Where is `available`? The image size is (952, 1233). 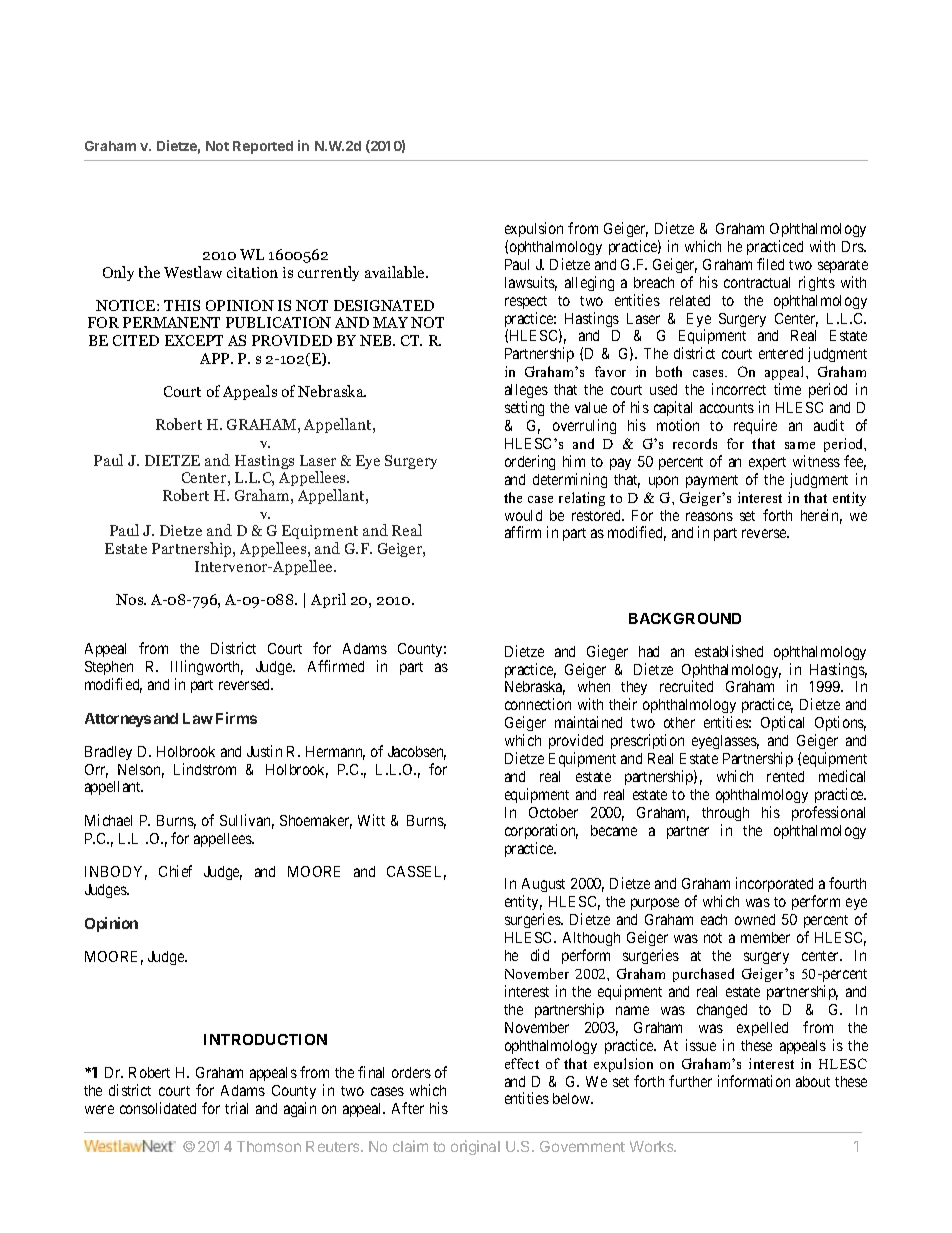 available is located at coordinates (396, 272).
